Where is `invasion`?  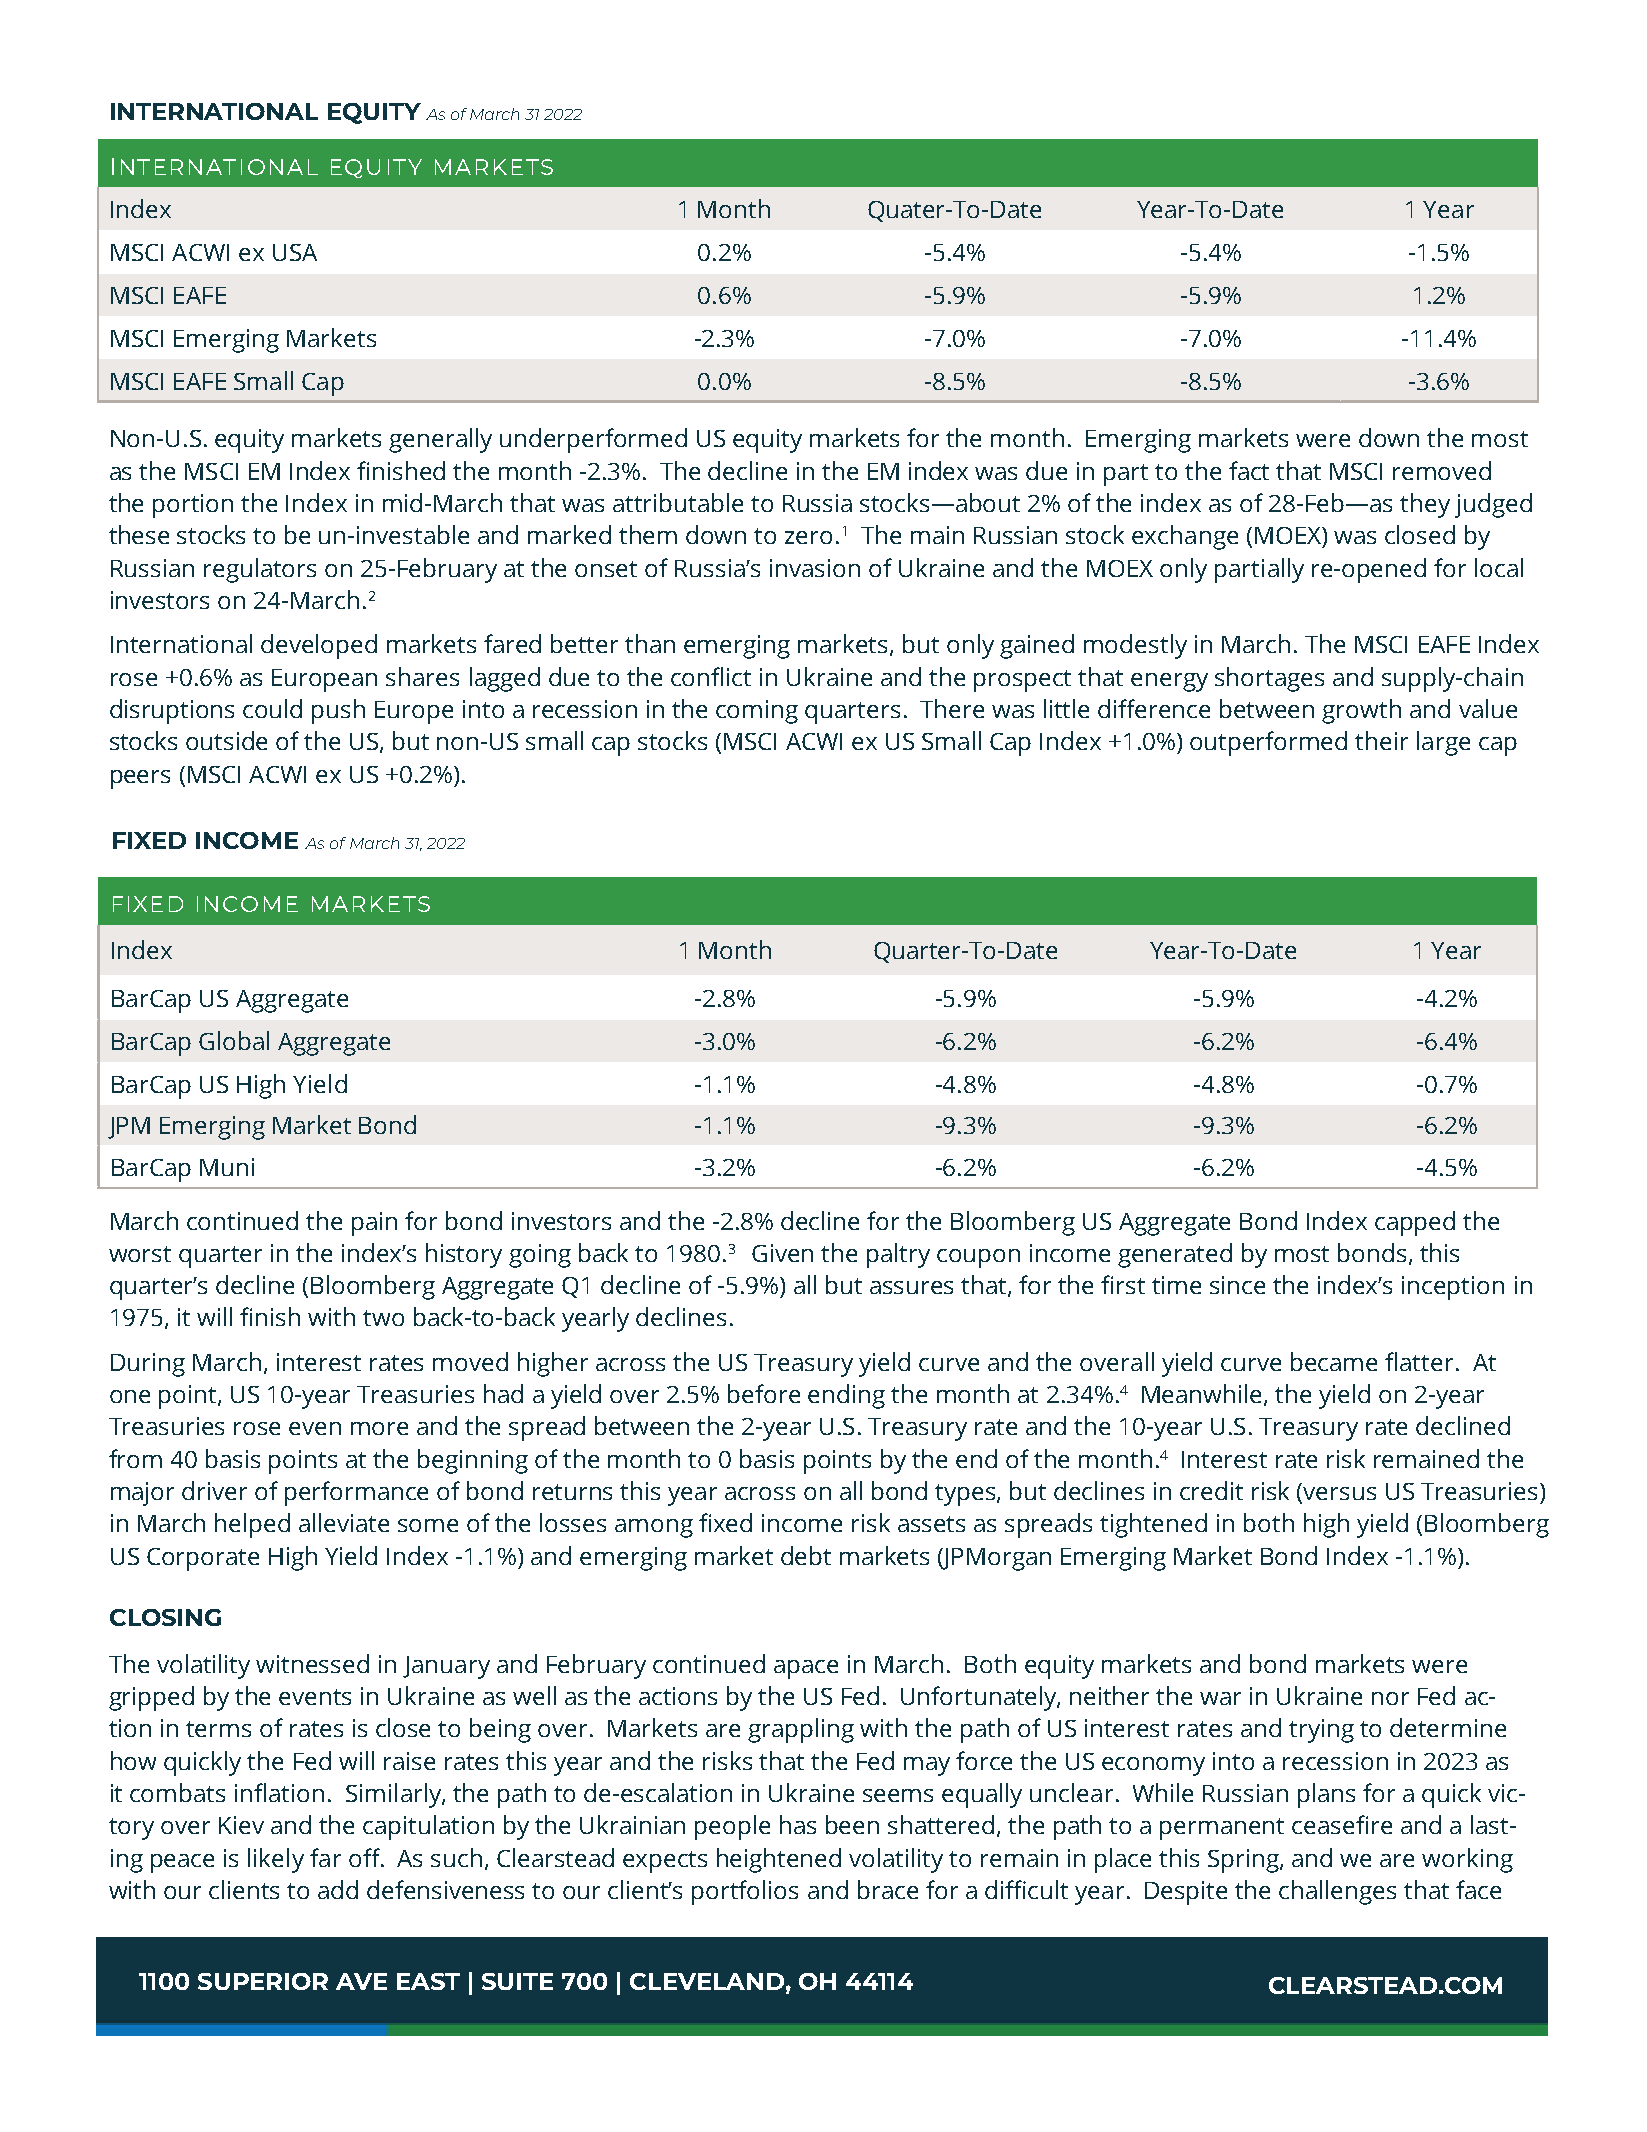 invasion is located at coordinates (815, 568).
